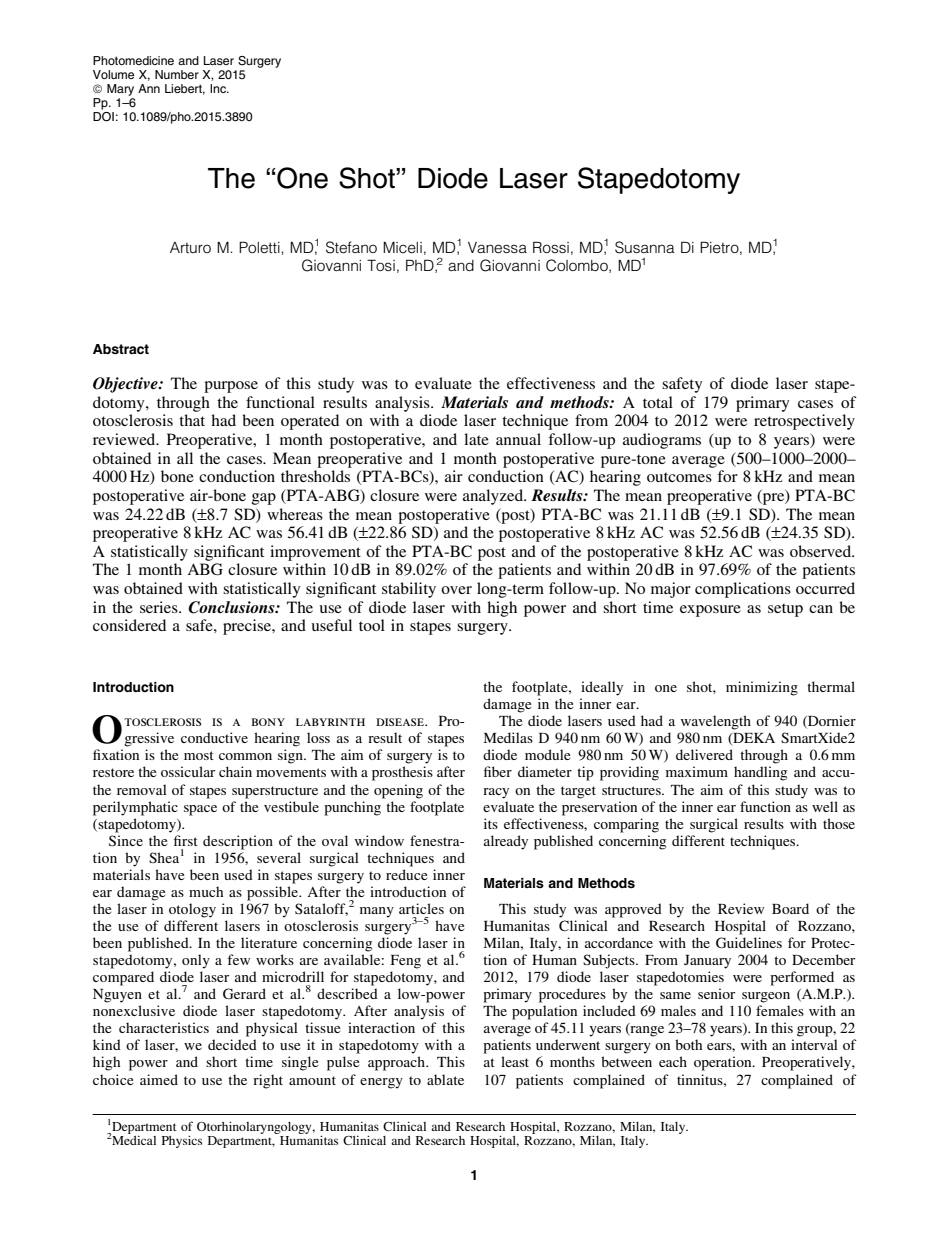  What do you see at coordinates (785, 610) in the screenshot?
I see `setup` at bounding box center [785, 610].
